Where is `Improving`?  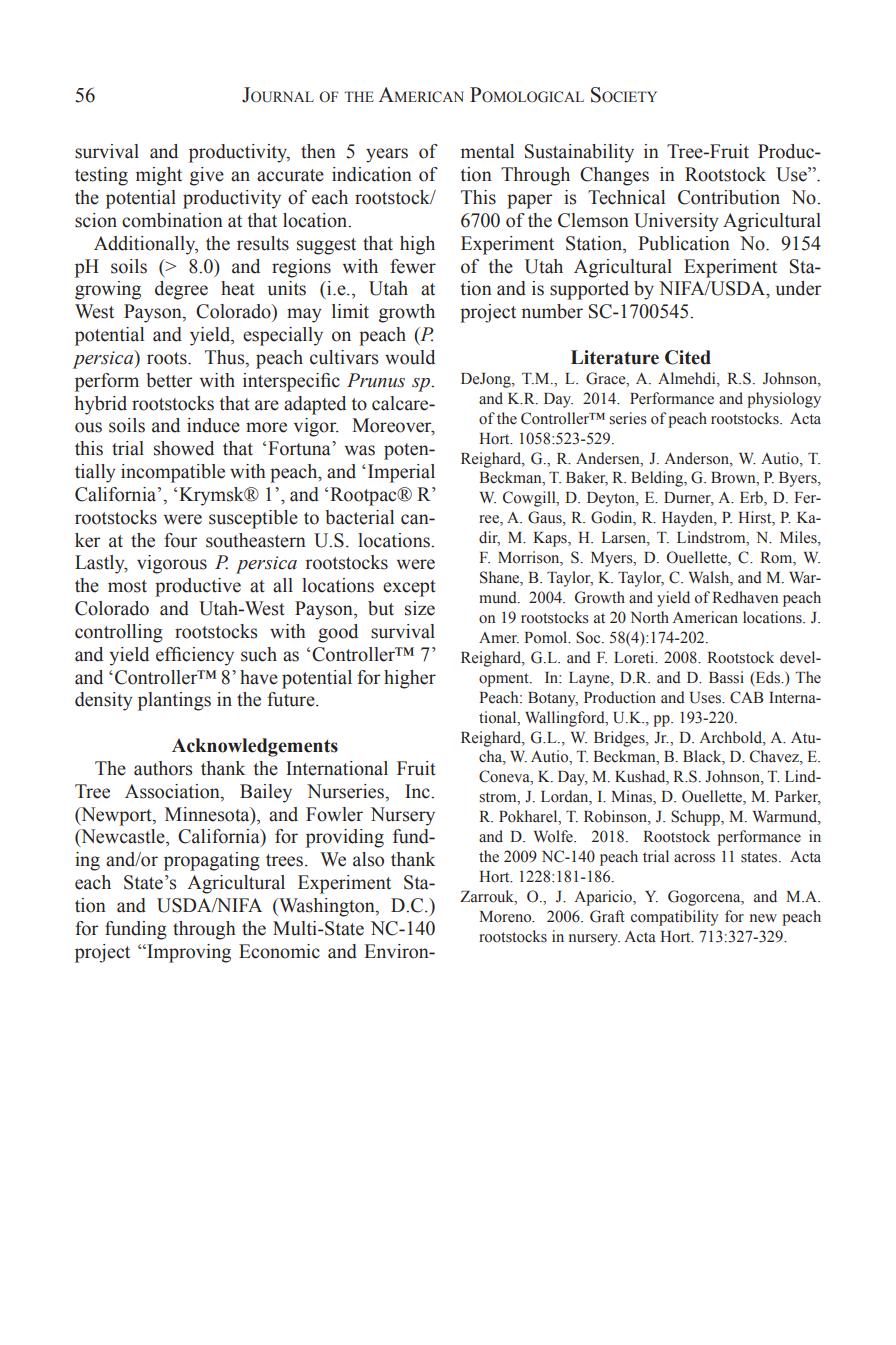 Improving is located at coordinates (188, 953).
